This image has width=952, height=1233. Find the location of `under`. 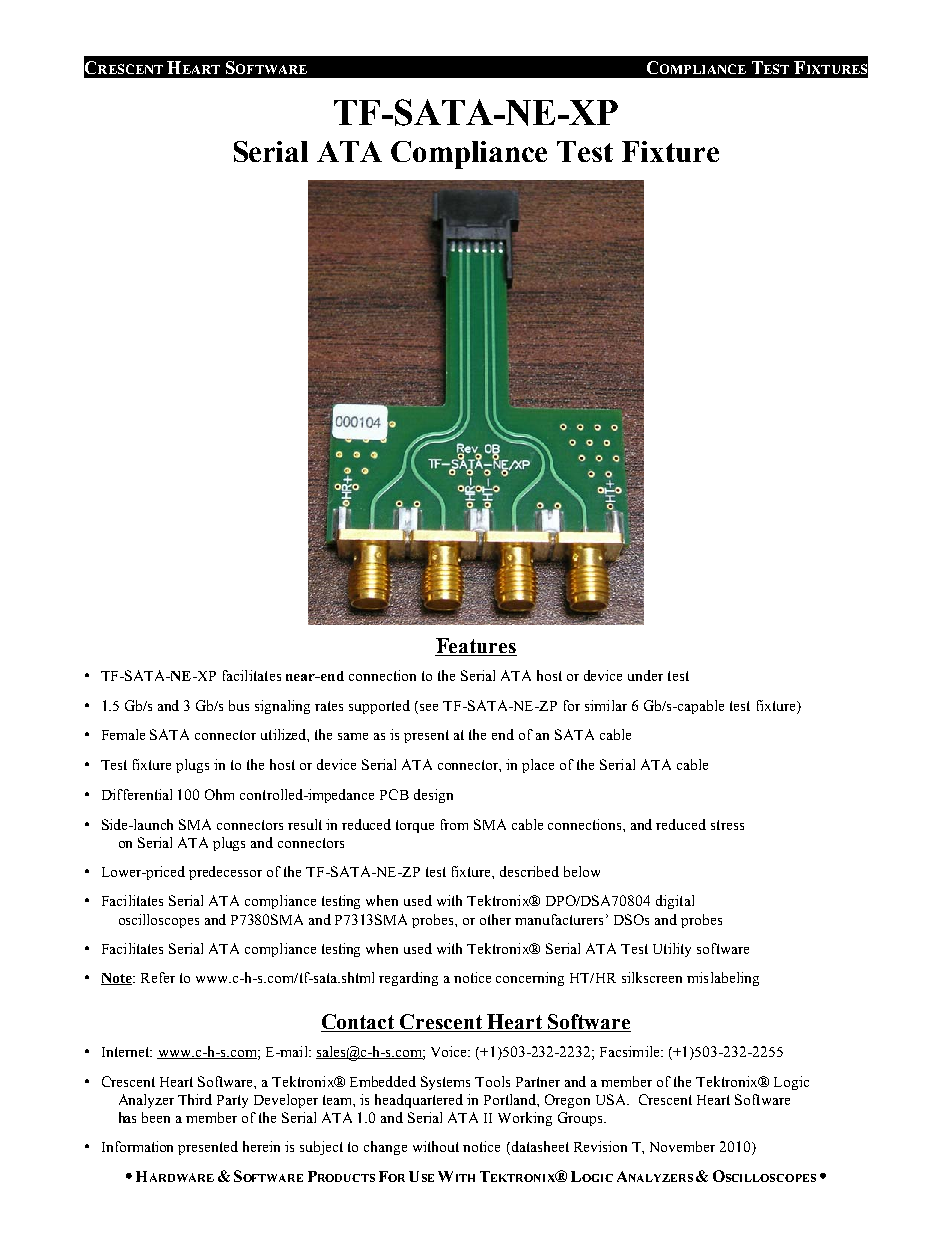

under is located at coordinates (645, 675).
